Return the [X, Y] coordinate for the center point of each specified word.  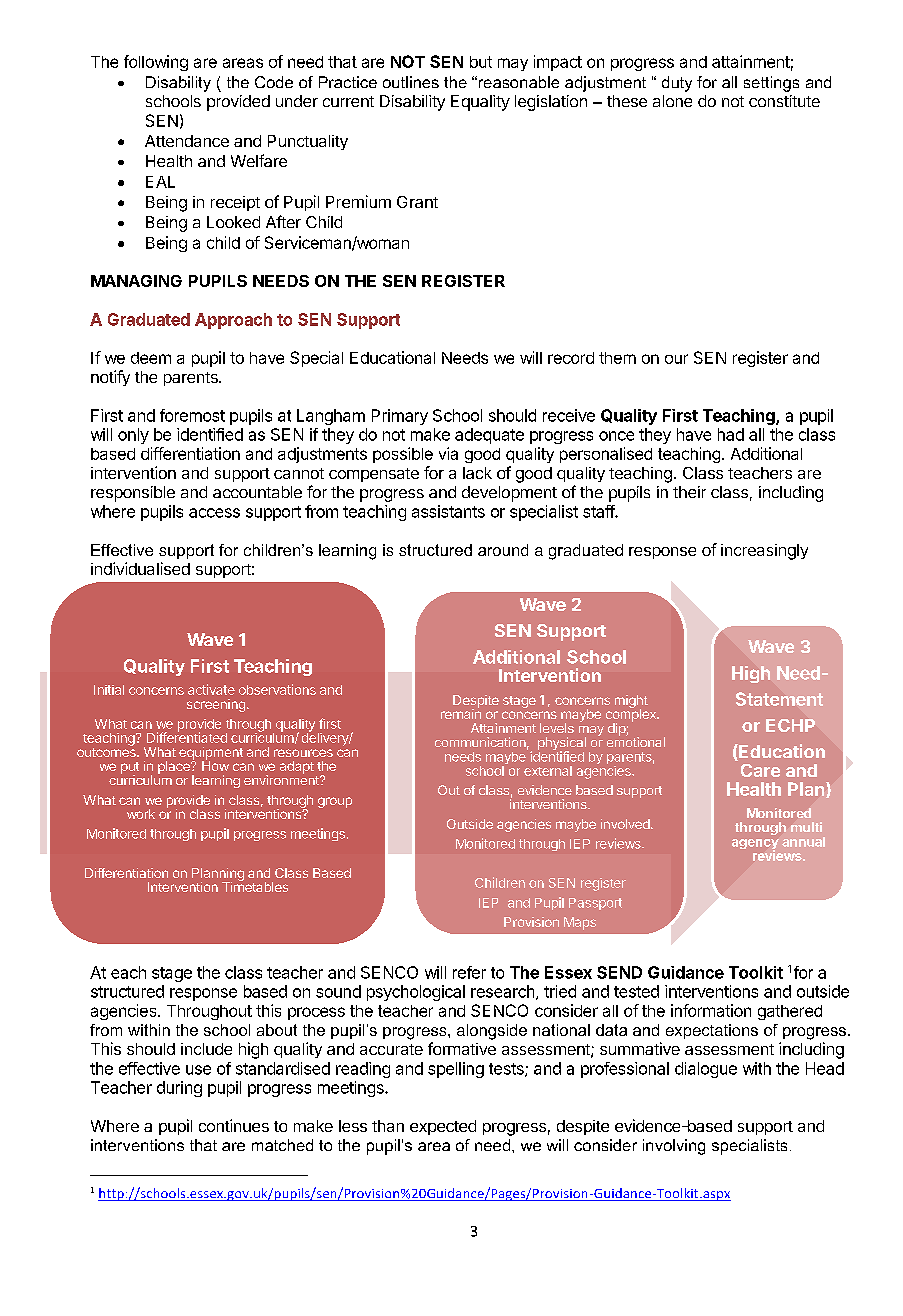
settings [771, 84]
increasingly [764, 552]
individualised [140, 568]
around [503, 550]
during [179, 1089]
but [481, 62]
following [156, 63]
